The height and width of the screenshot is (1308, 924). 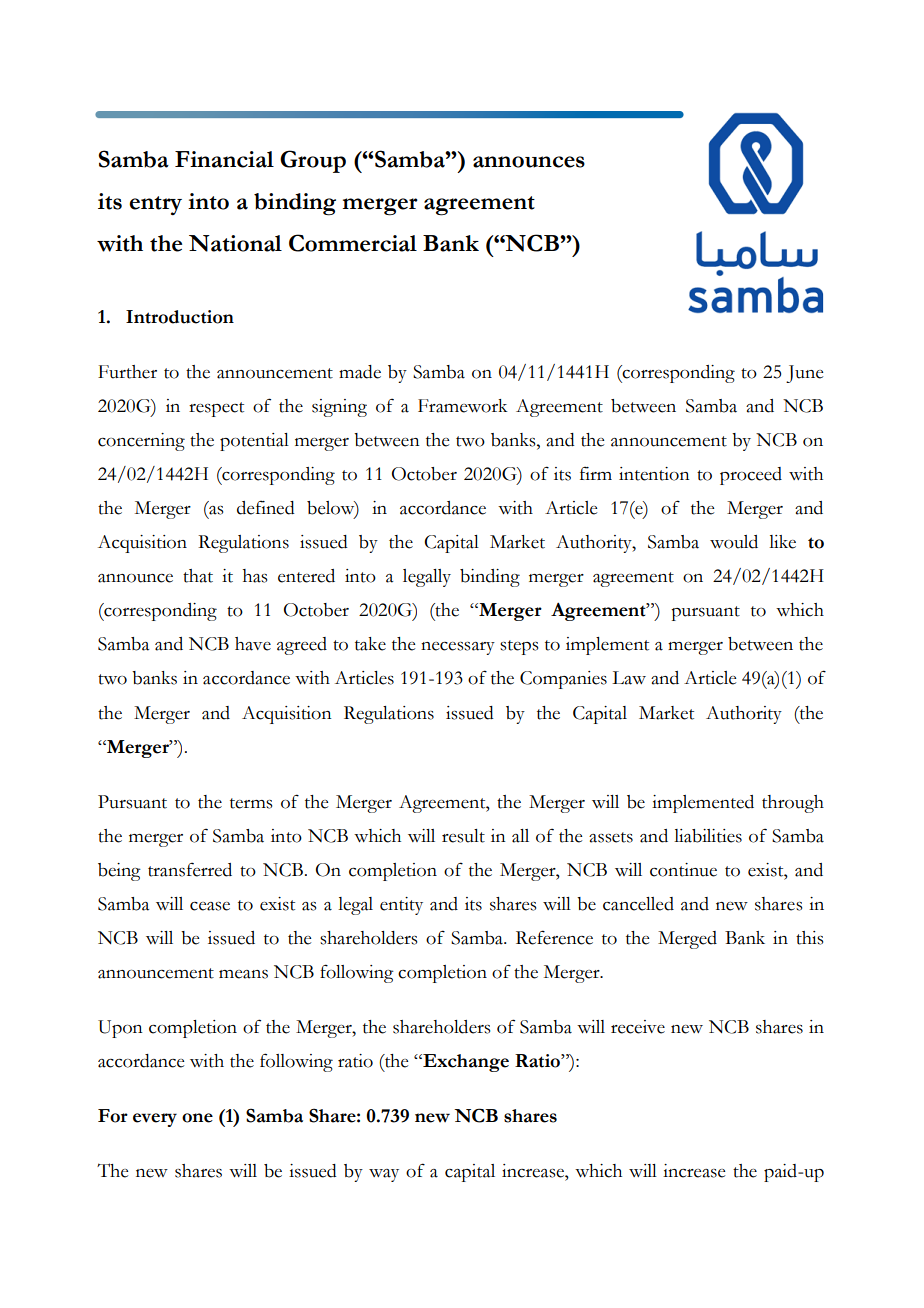 What do you see at coordinates (155, 205) in the screenshot?
I see `entry` at bounding box center [155, 205].
